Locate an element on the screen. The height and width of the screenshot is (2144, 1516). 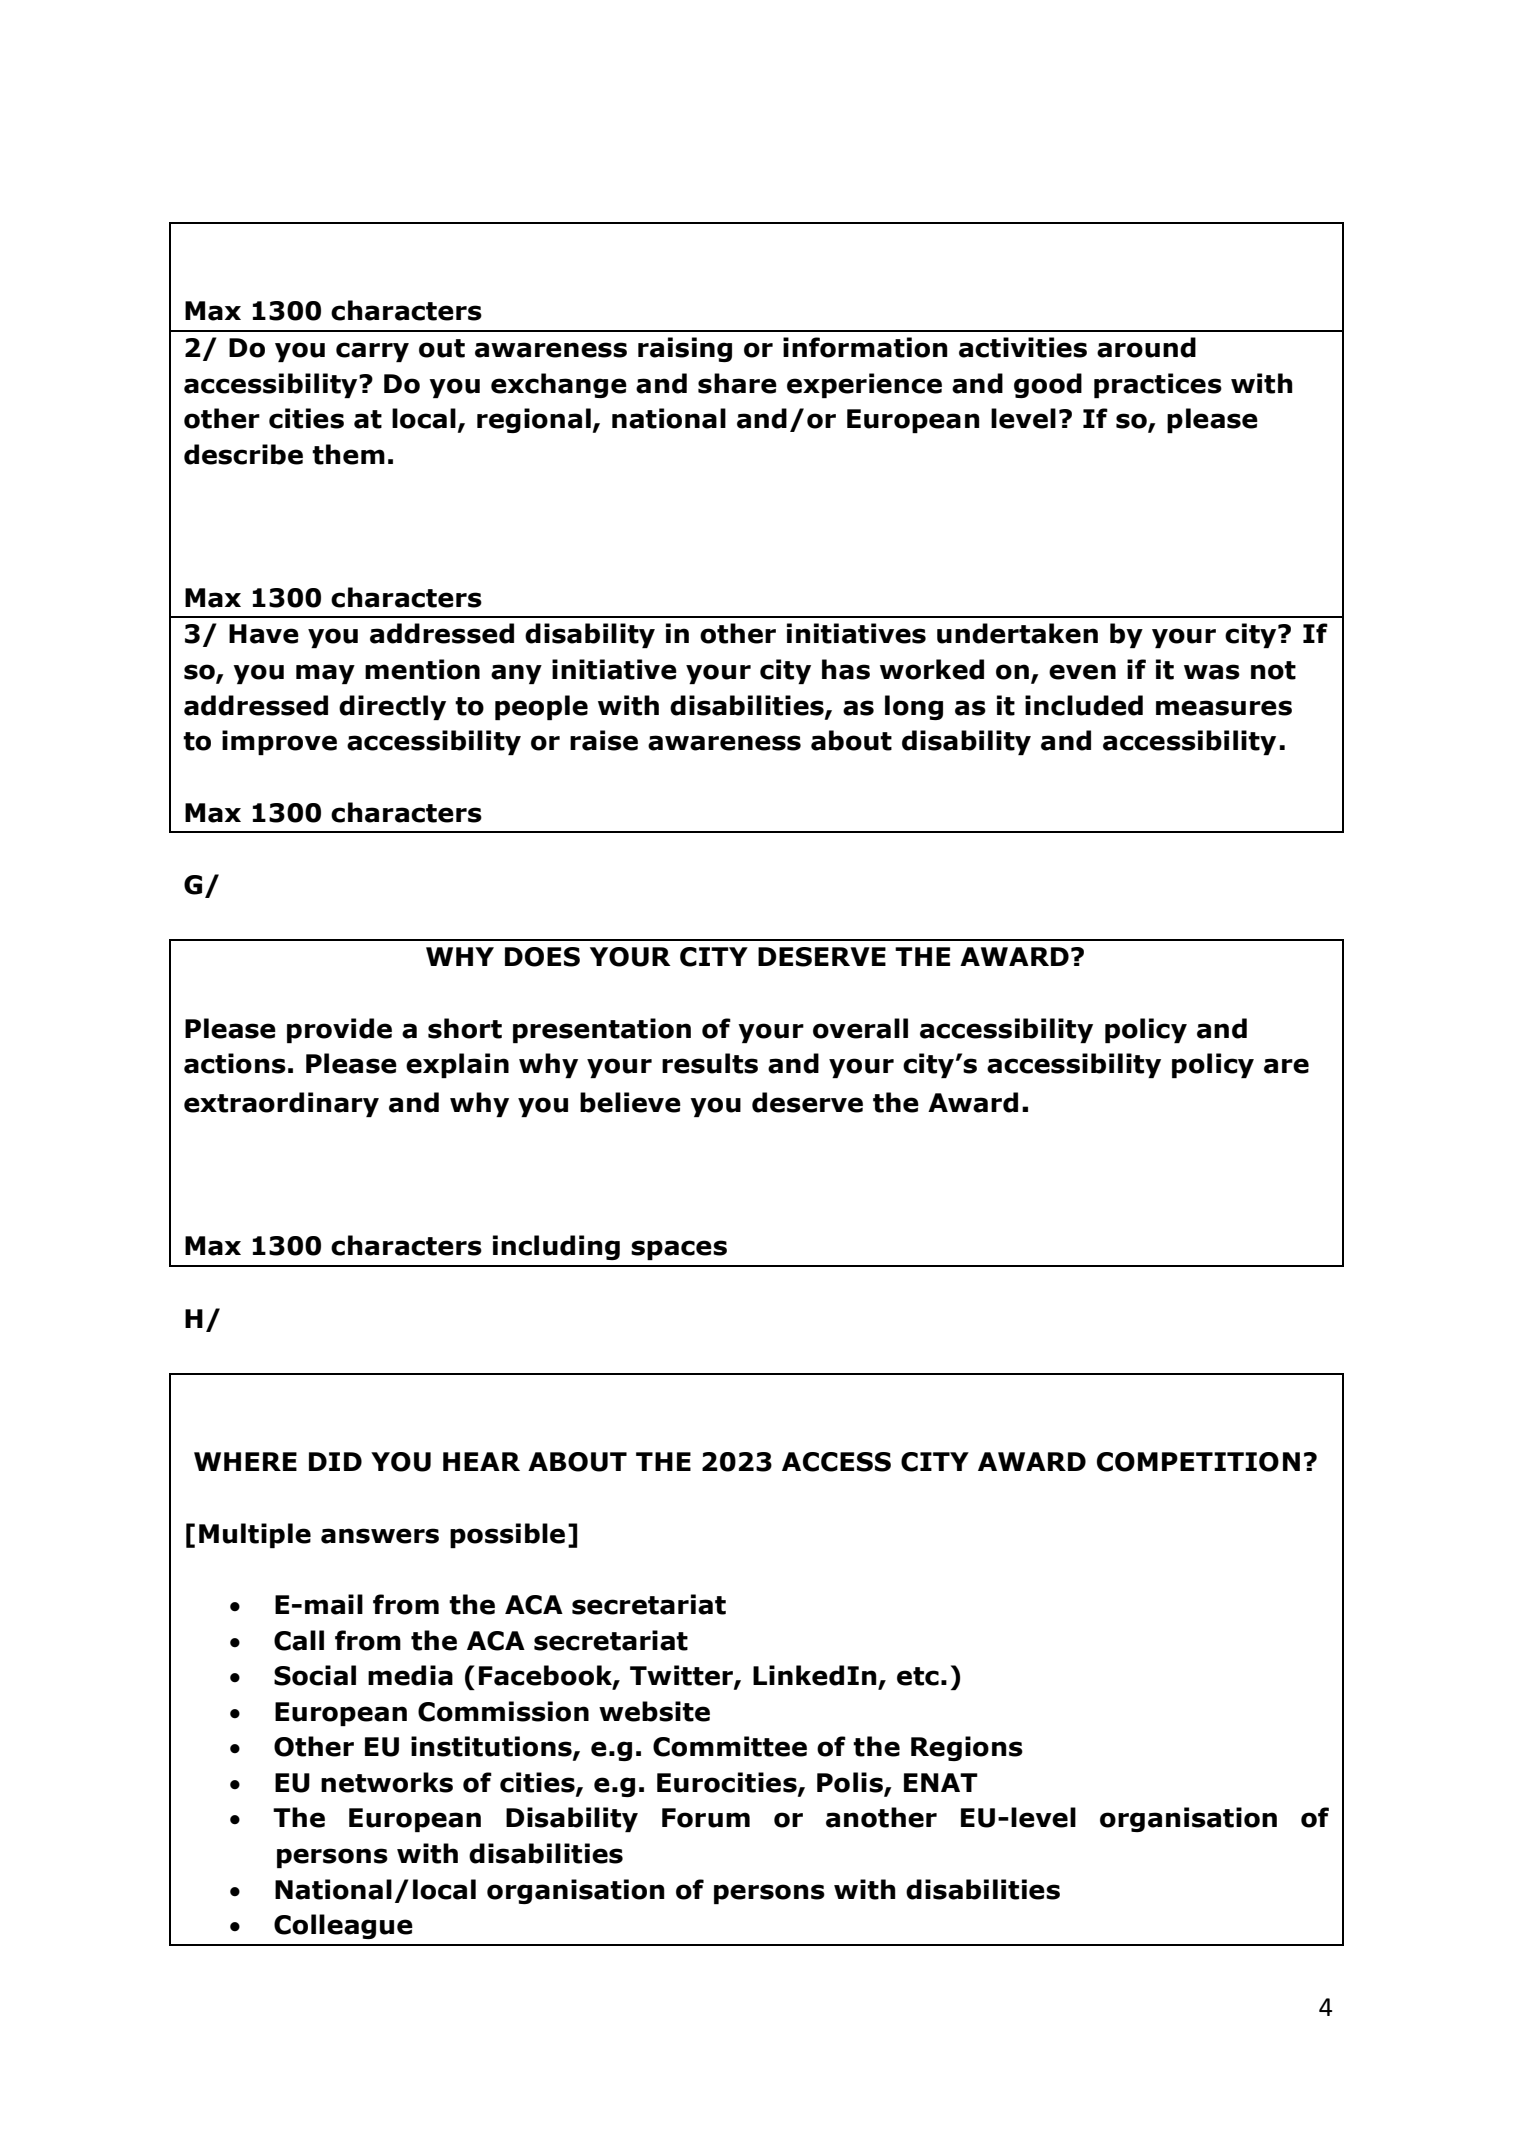
Colleague is located at coordinates (343, 1926).
